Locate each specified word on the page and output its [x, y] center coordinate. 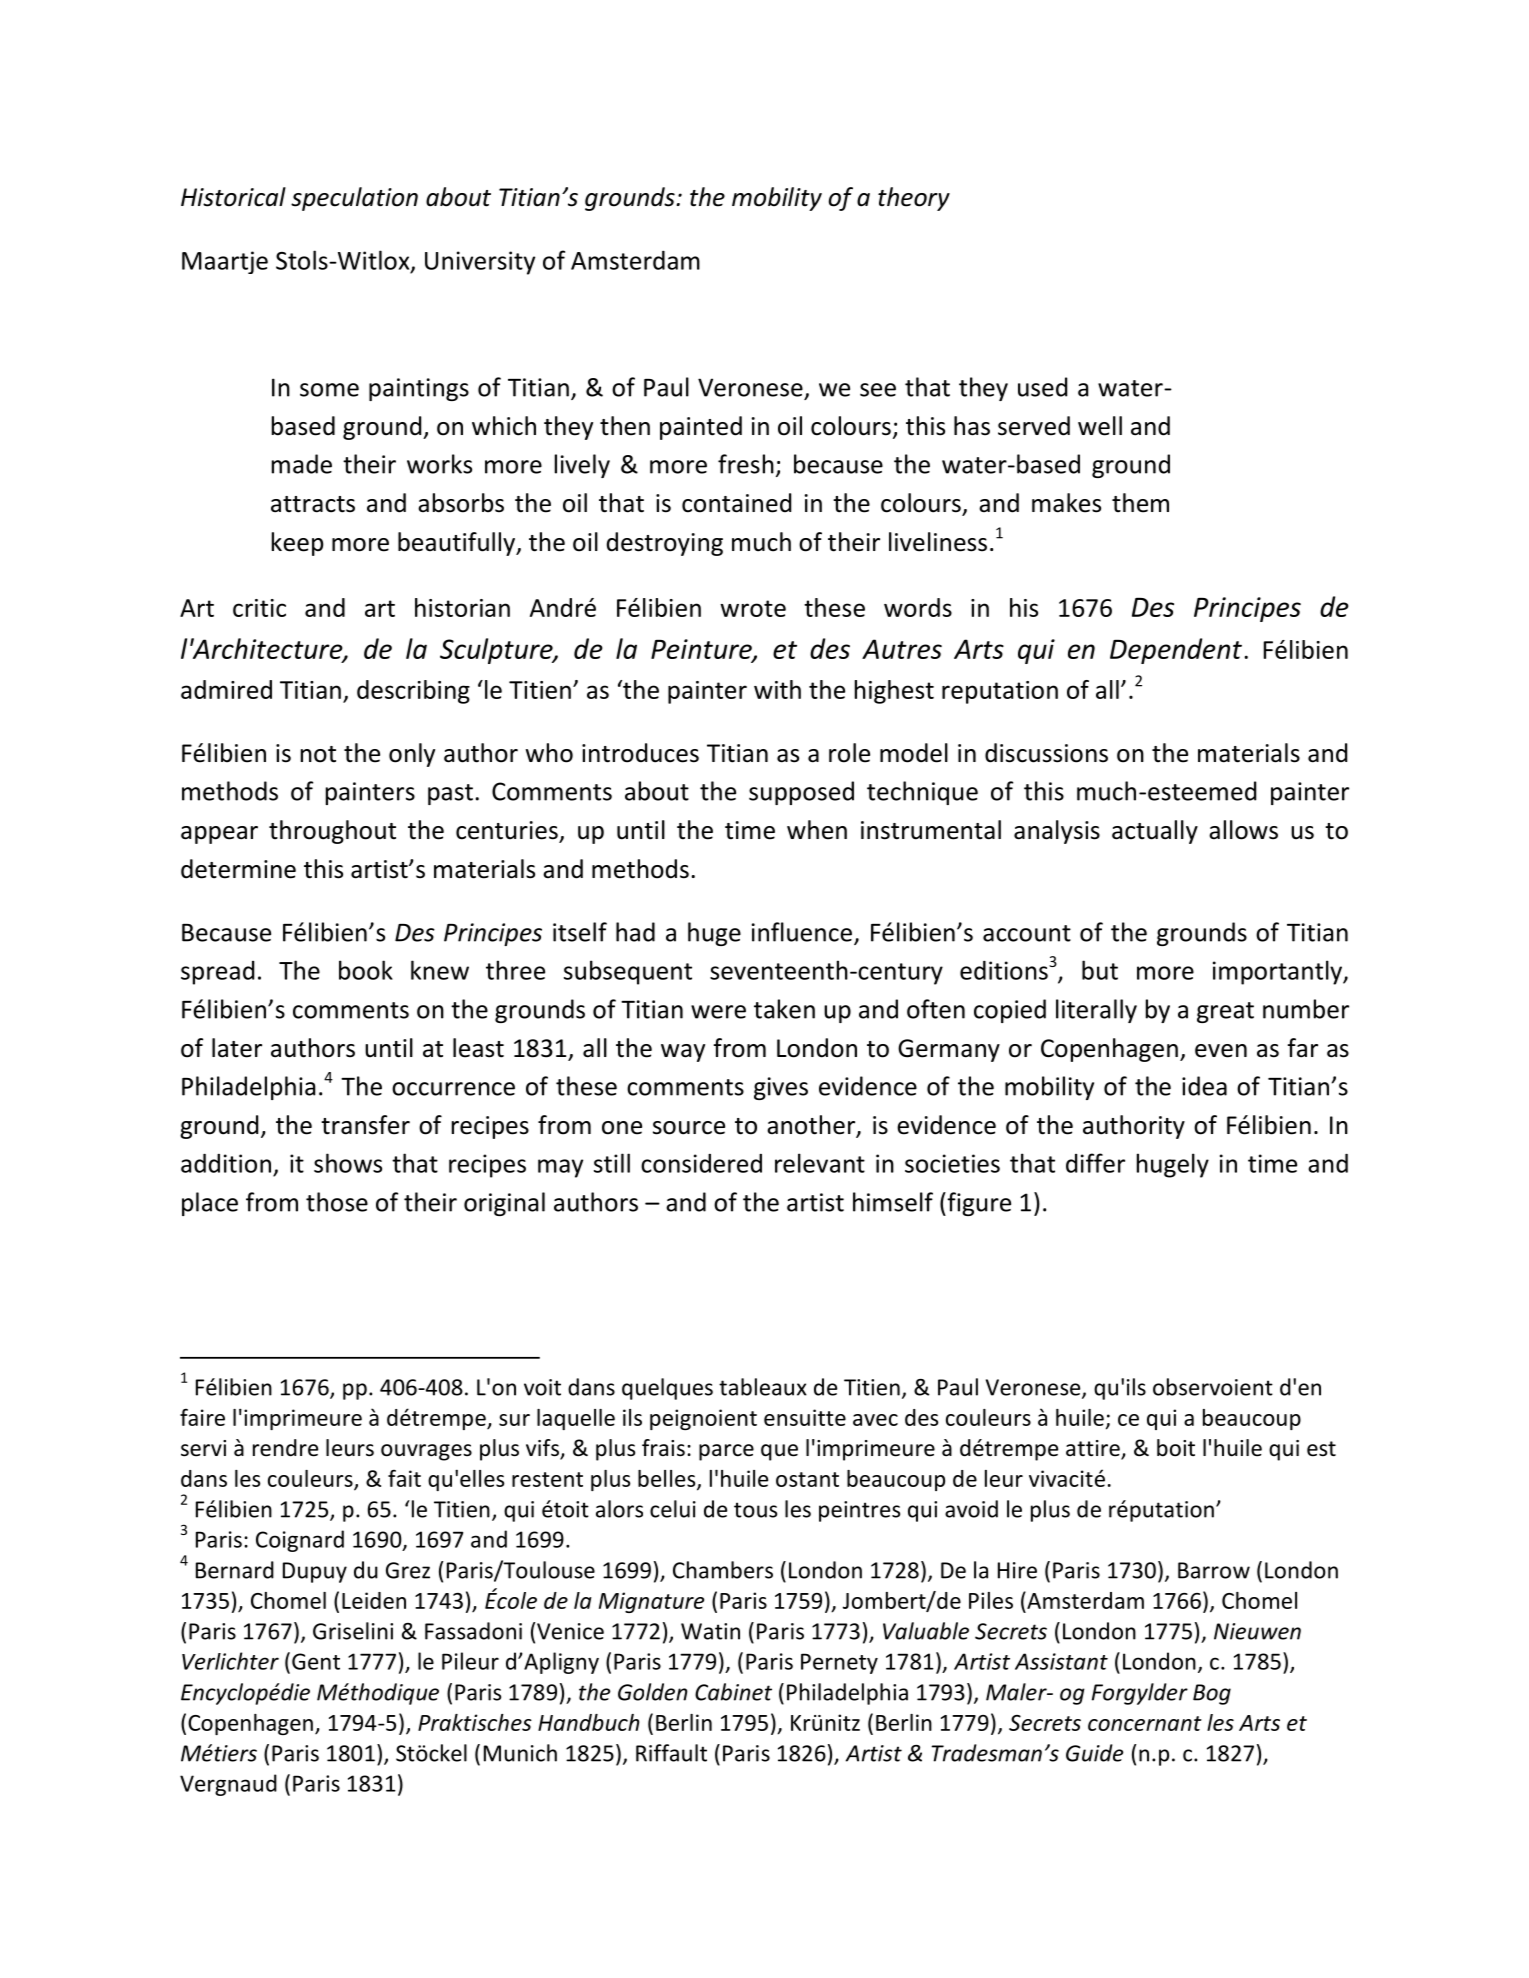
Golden [653, 1692]
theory [914, 199]
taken [784, 1009]
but [1100, 970]
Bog [1212, 1694]
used [1042, 387]
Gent [316, 1661]
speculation [354, 199]
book [366, 970]
